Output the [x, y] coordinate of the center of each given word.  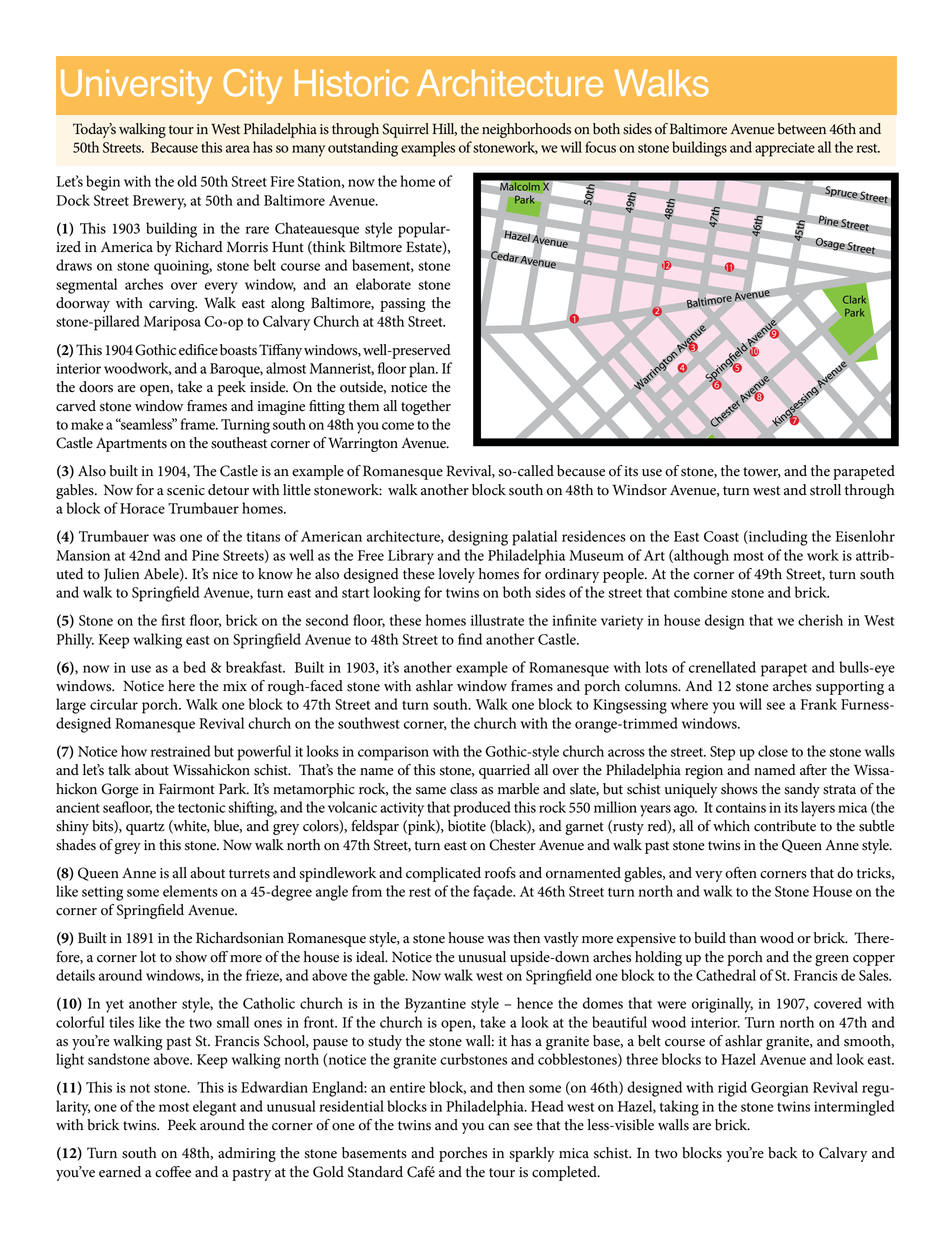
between [801, 129]
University [136, 86]
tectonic [201, 807]
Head [547, 1106]
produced [482, 809]
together [426, 407]
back [783, 1153]
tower [762, 472]
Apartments [131, 445]
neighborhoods [526, 130]
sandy [802, 790]
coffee [173, 1172]
